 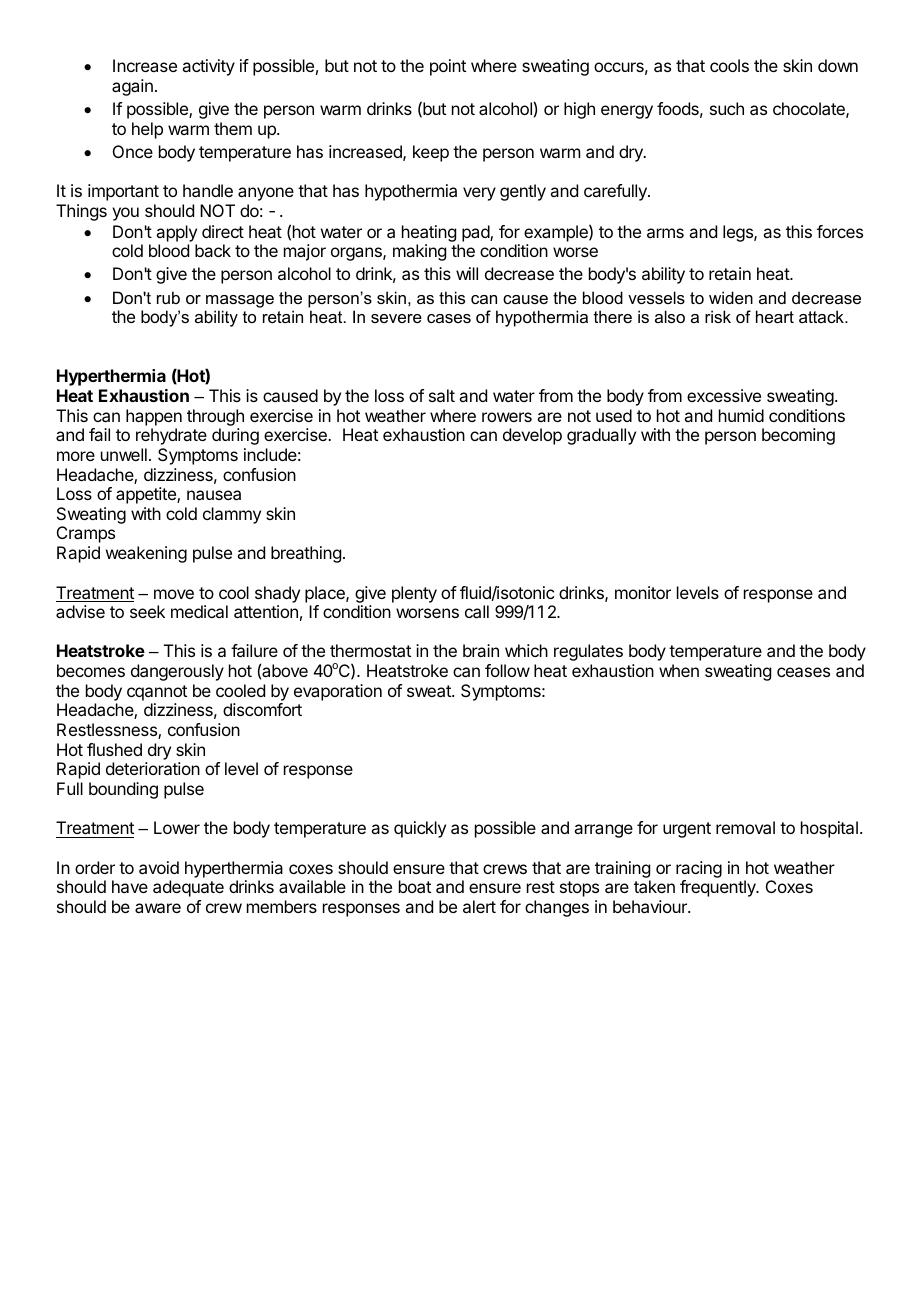 What do you see at coordinates (188, 888) in the screenshot?
I see `adequate` at bounding box center [188, 888].
